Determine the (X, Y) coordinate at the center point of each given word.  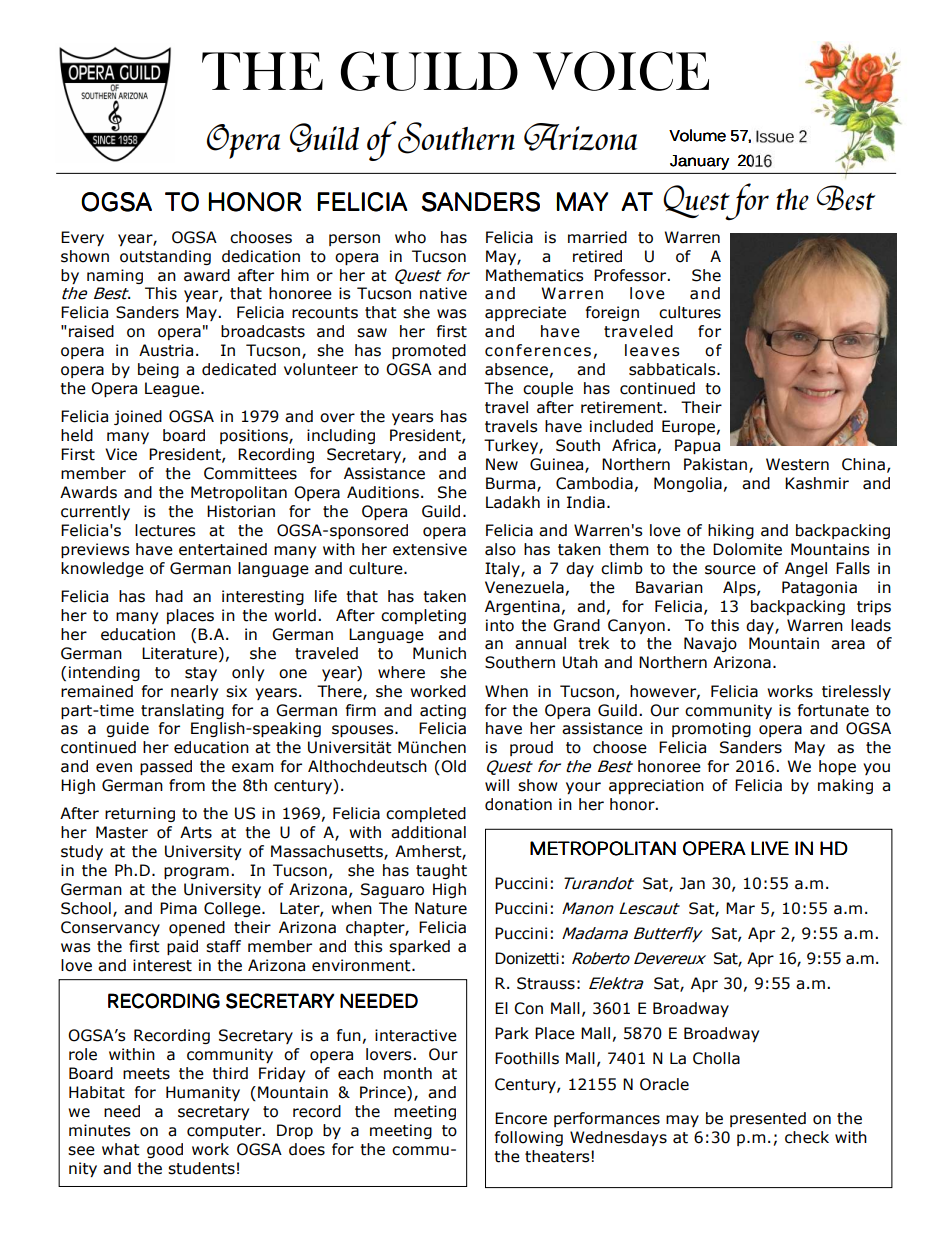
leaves (652, 350)
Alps (740, 588)
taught (441, 871)
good (165, 1150)
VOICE (621, 71)
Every (82, 238)
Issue (775, 136)
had (169, 596)
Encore (521, 1118)
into (500, 625)
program (196, 873)
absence (516, 369)
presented (768, 1119)
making (845, 786)
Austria (166, 350)
